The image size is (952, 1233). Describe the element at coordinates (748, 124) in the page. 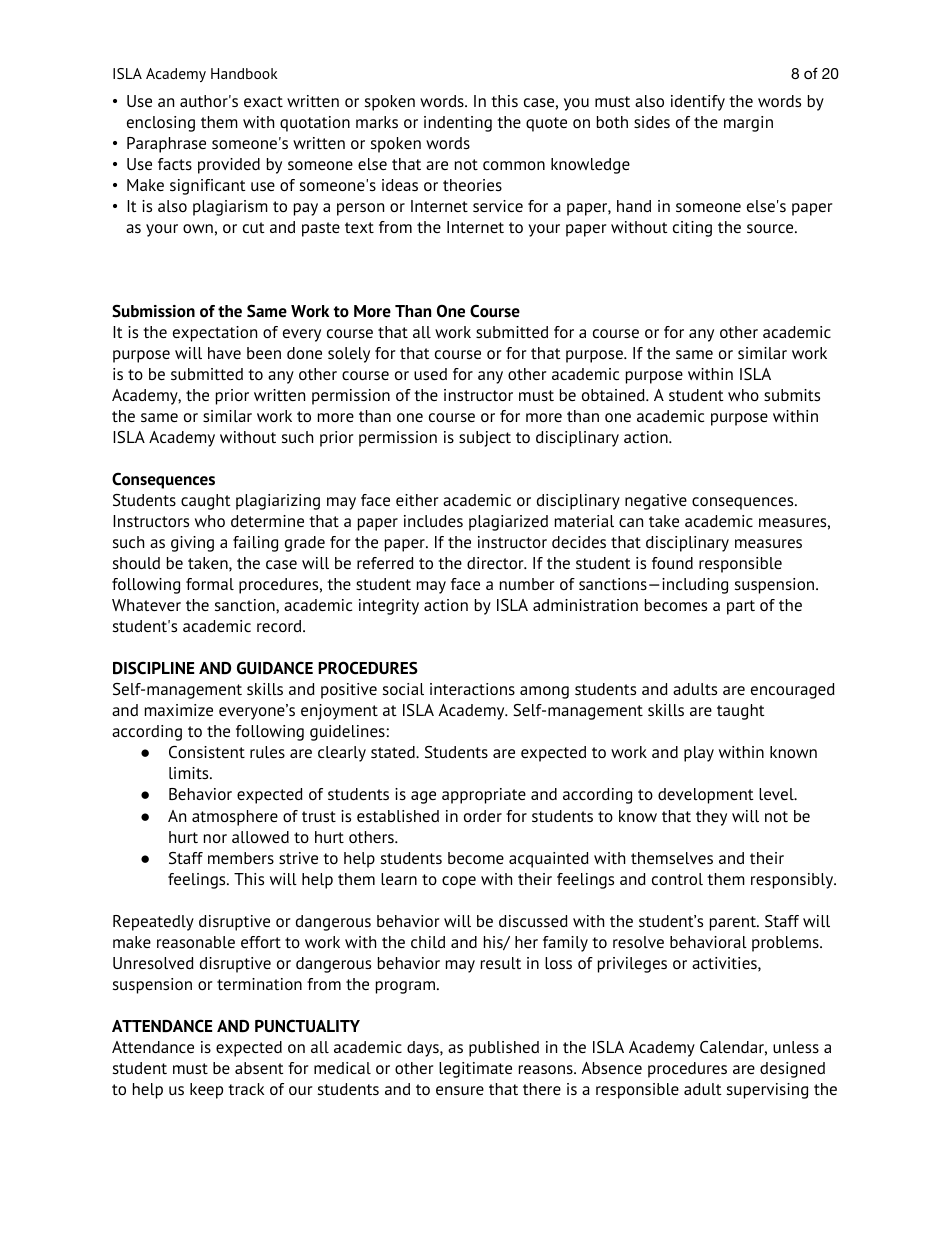

I see `margin` at that location.
